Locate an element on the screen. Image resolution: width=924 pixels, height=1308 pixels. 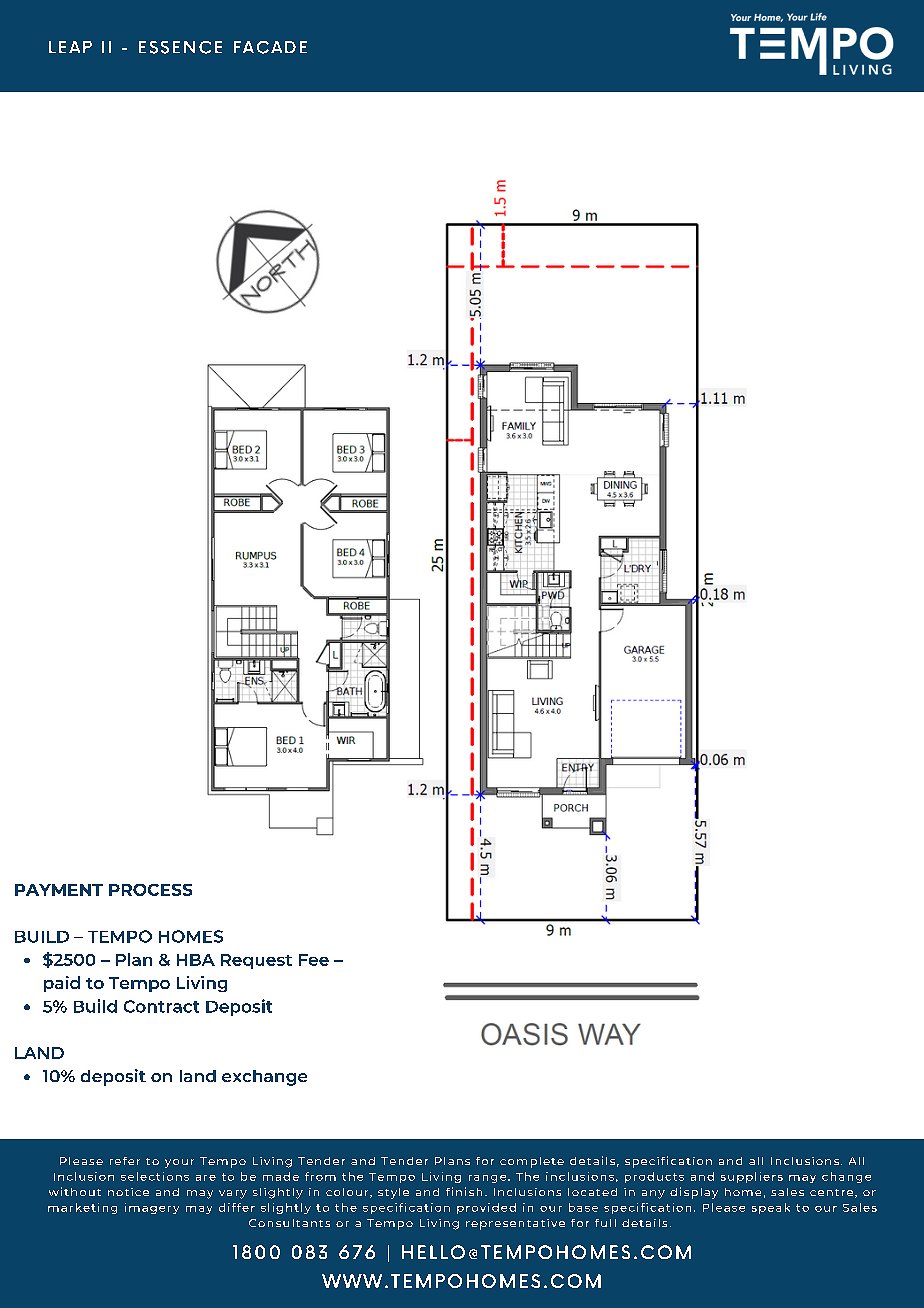
FACADE is located at coordinates (270, 47).
